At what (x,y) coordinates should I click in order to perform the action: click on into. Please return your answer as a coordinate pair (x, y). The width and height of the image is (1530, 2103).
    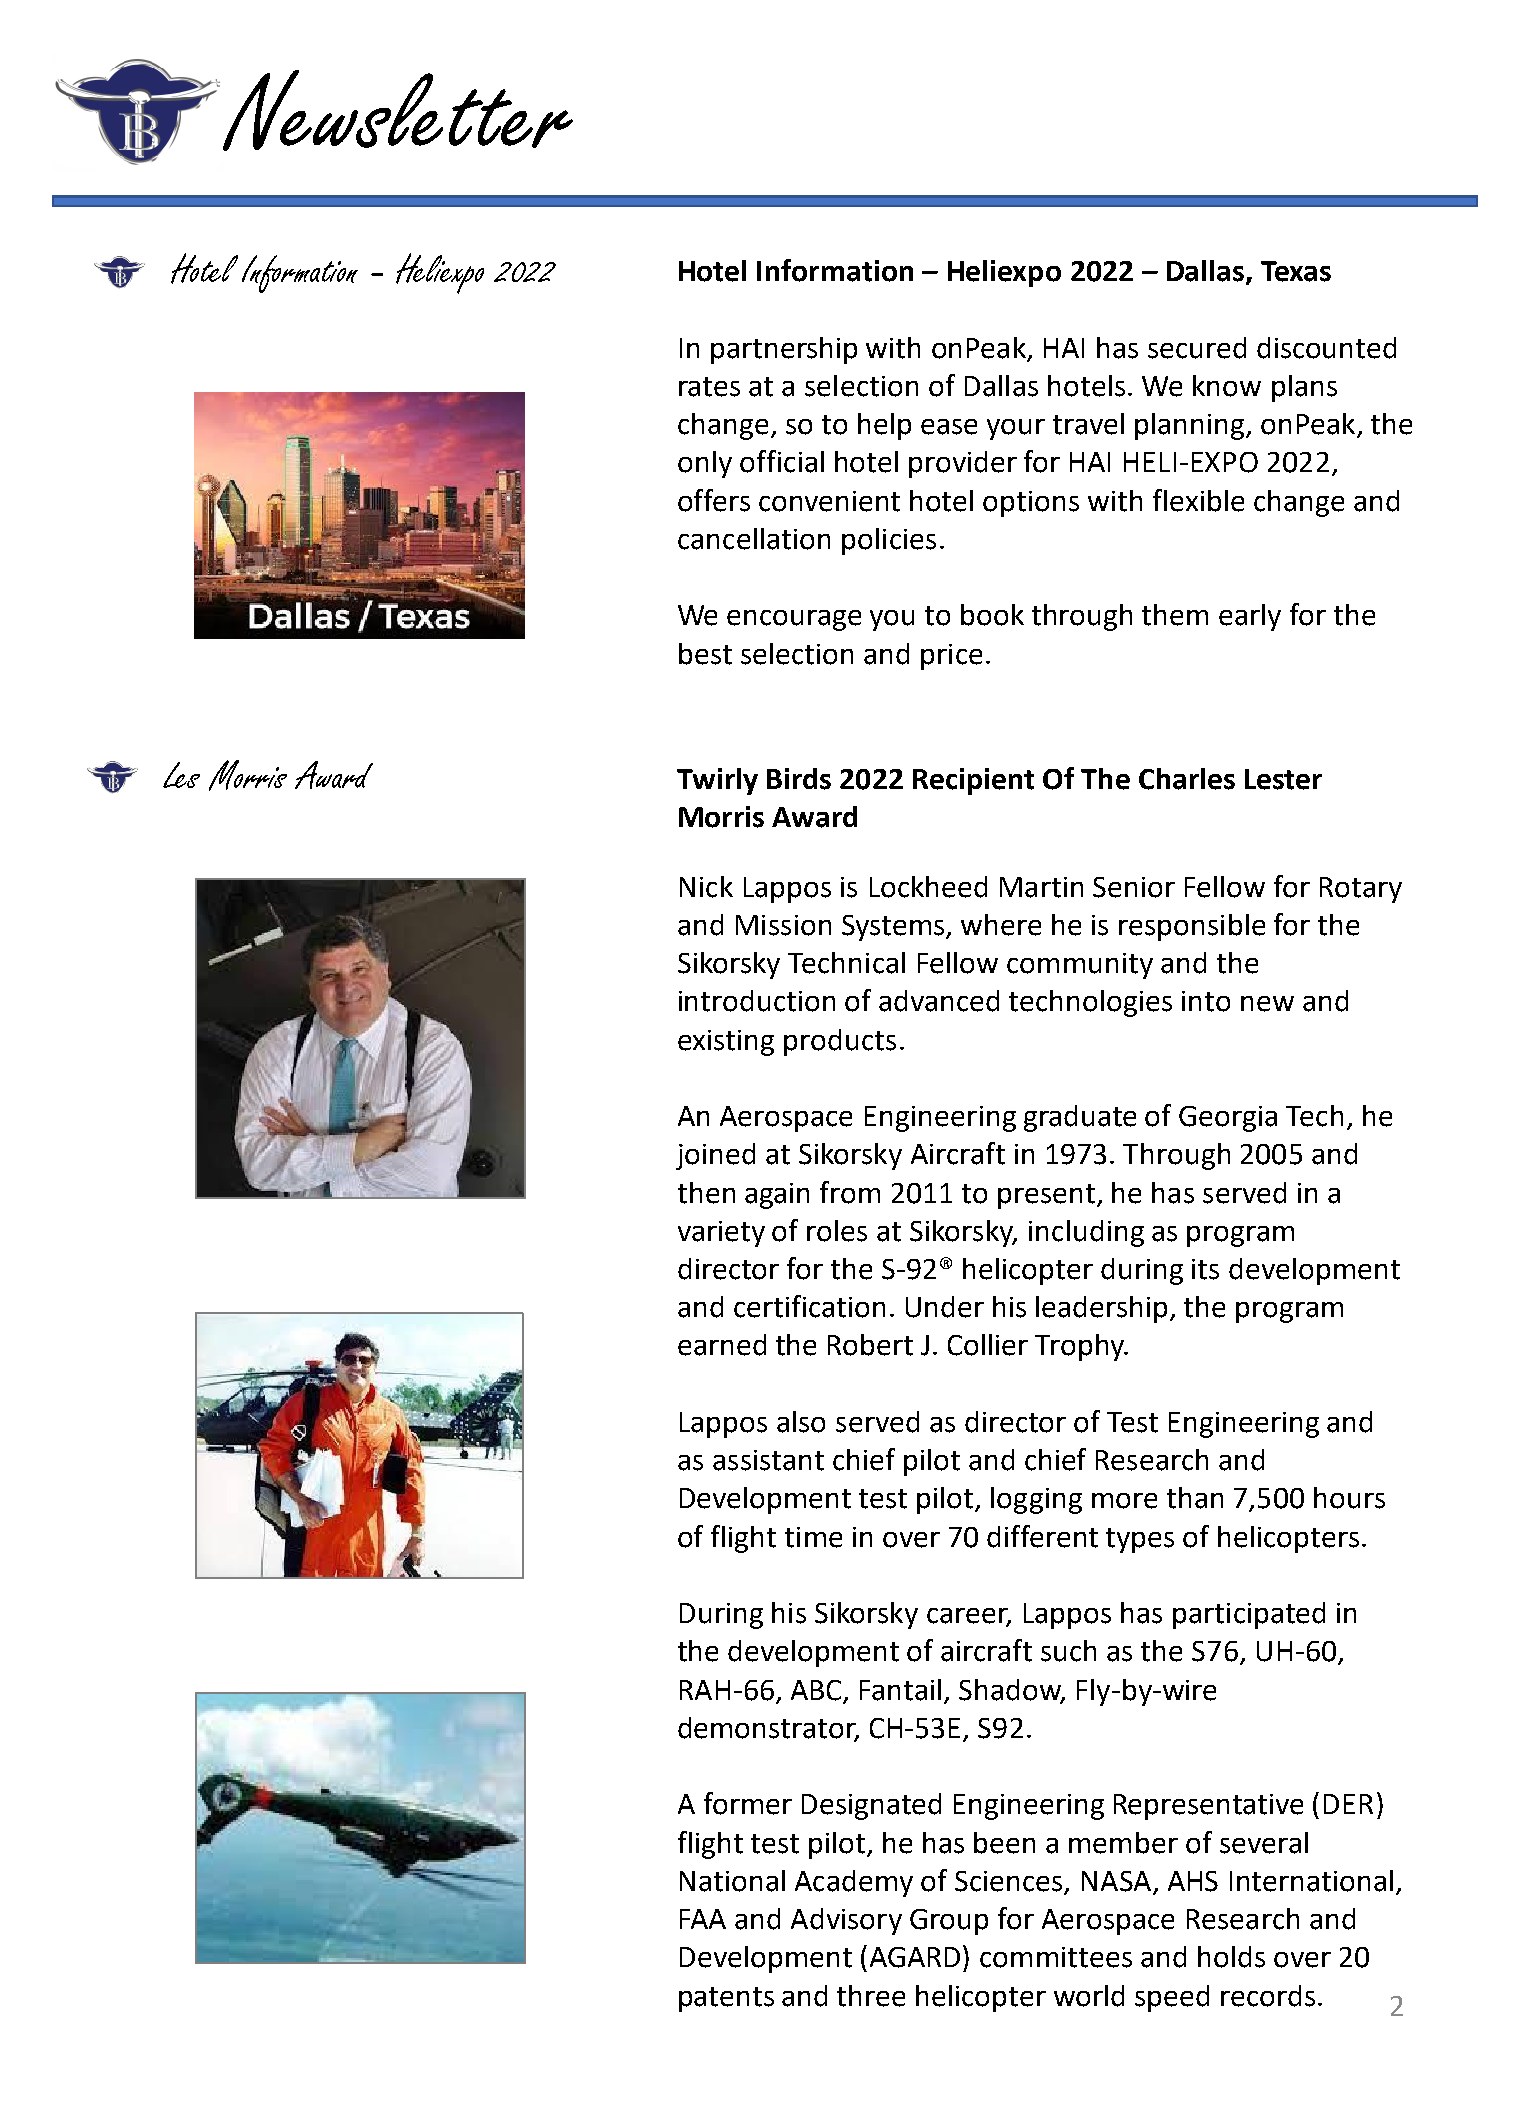
    Looking at the image, I should click on (1206, 1001).
